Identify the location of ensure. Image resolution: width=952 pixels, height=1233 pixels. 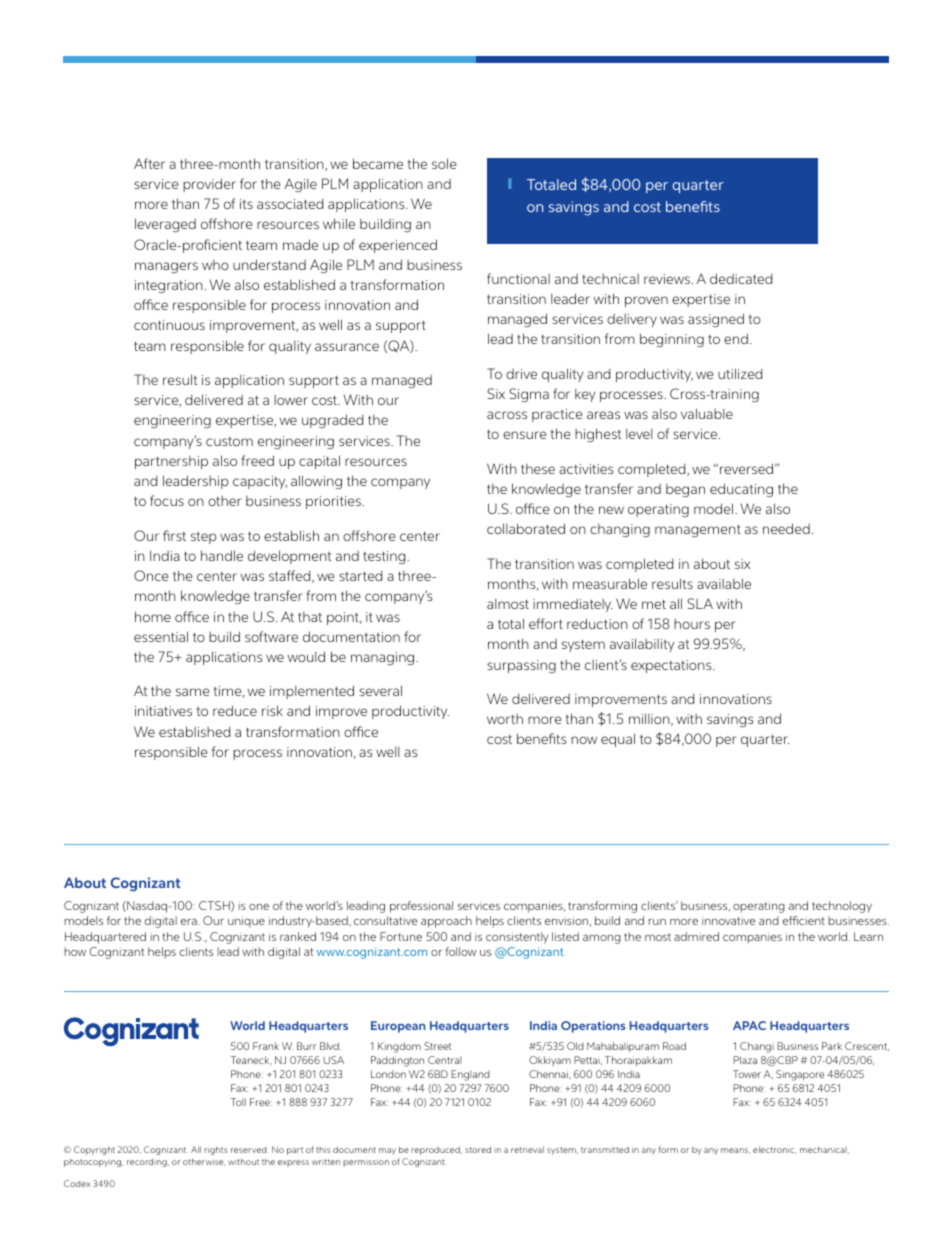
(525, 435).
